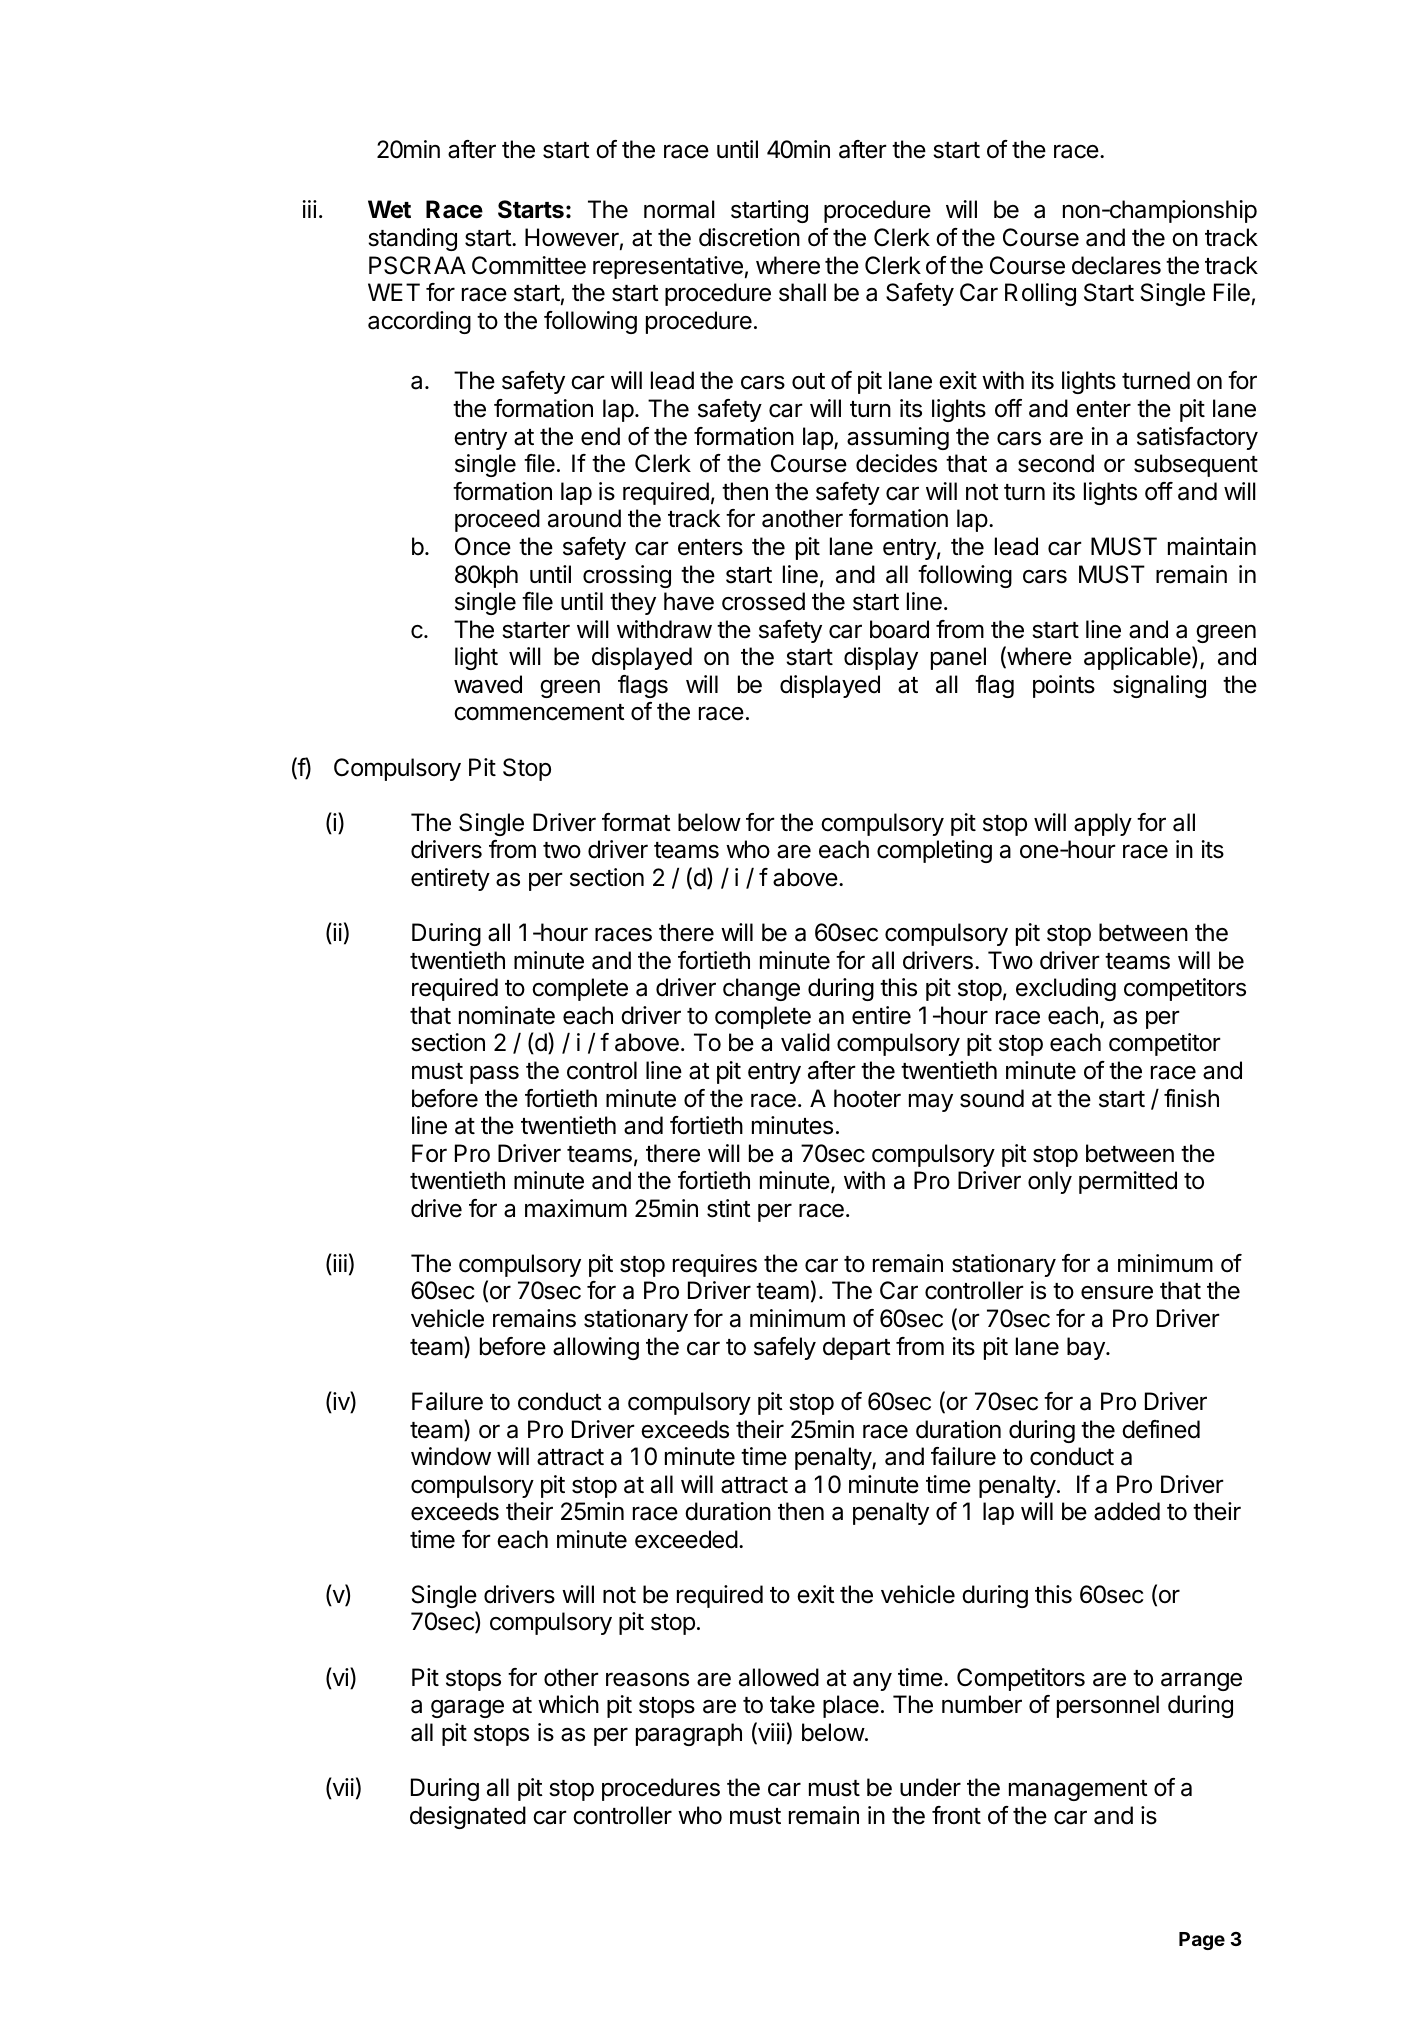  I want to click on designated, so click(468, 1817).
